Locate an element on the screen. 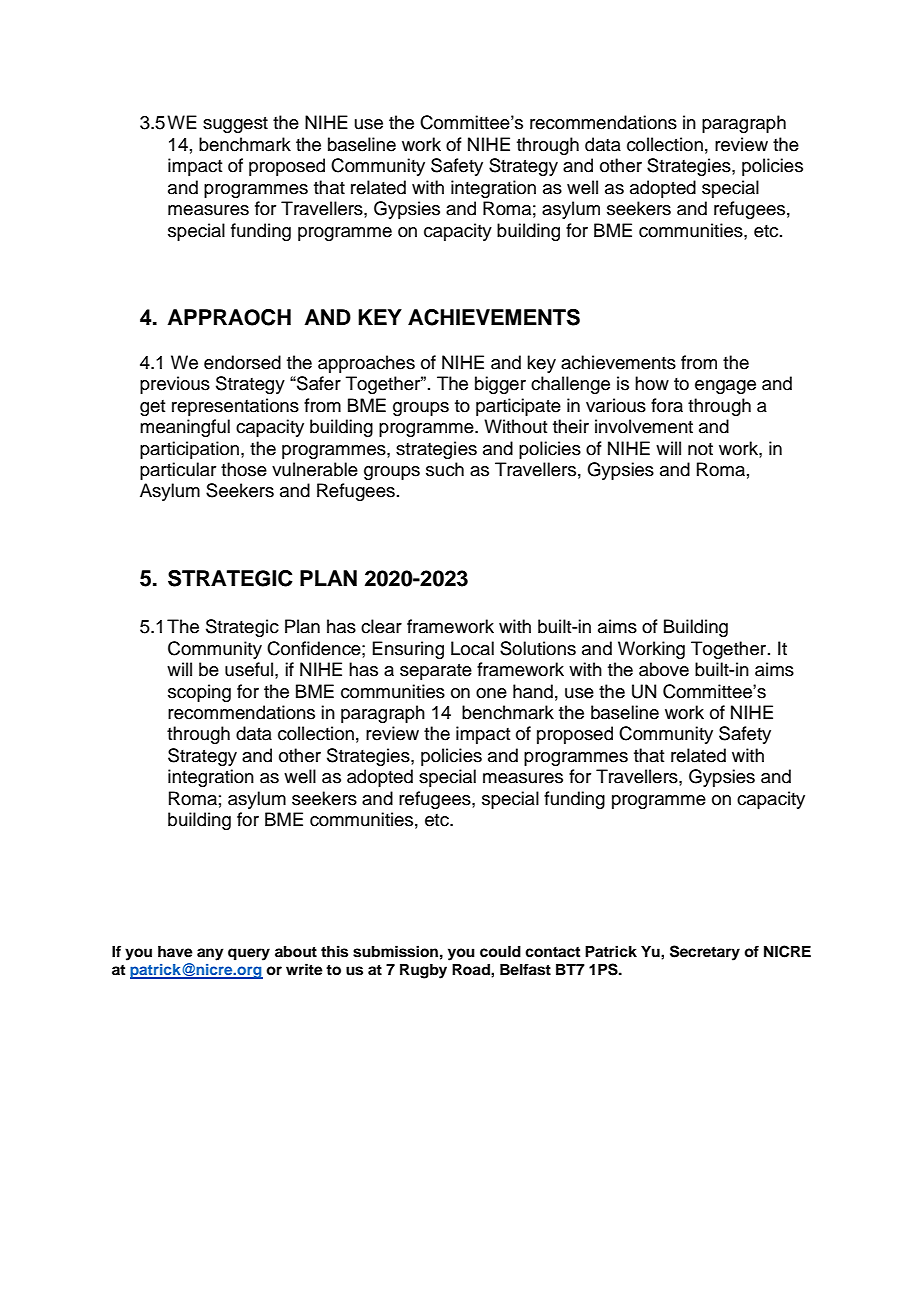  how is located at coordinates (652, 383).
